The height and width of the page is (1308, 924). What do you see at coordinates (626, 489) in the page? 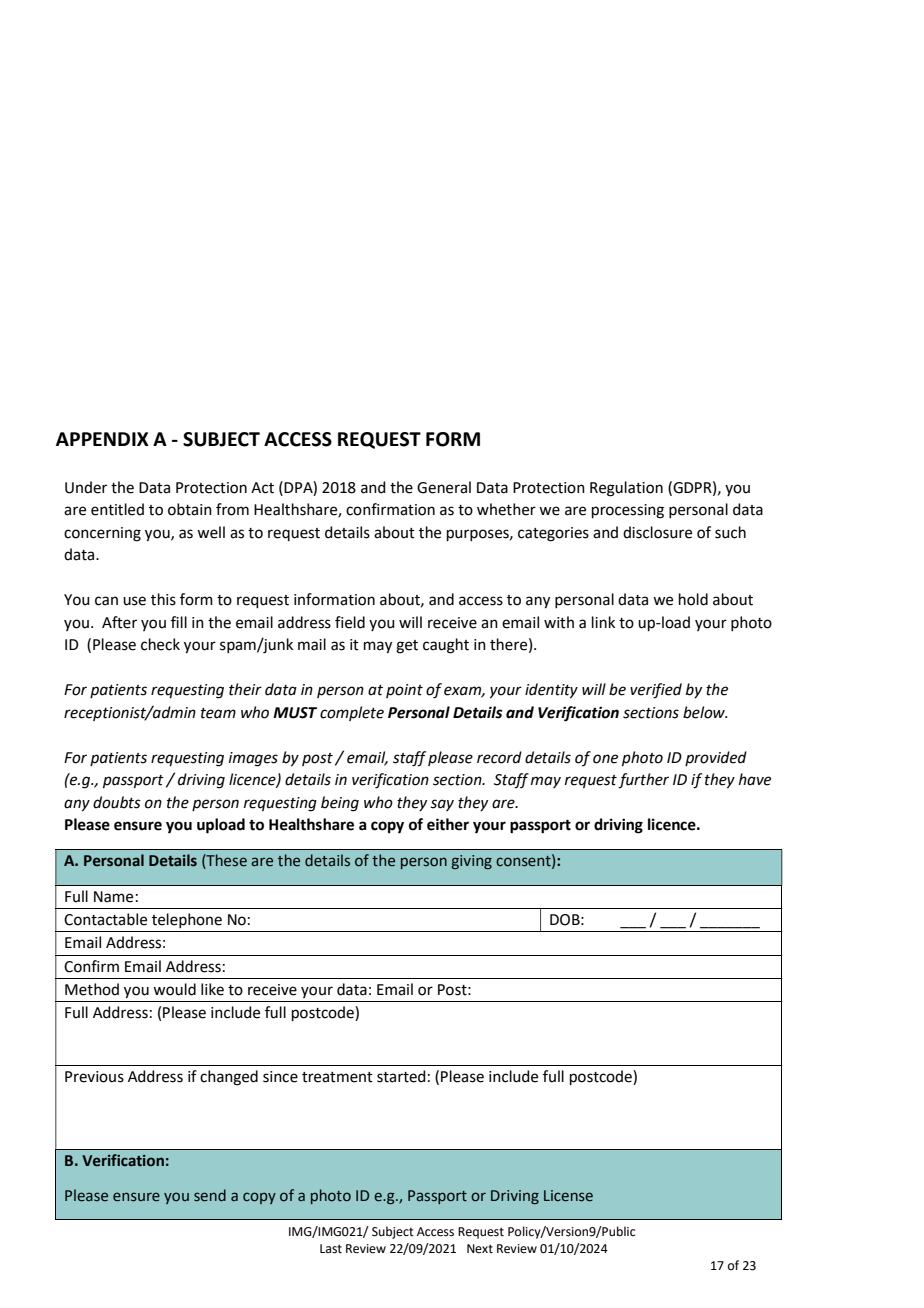
I see `Regulation` at bounding box center [626, 489].
